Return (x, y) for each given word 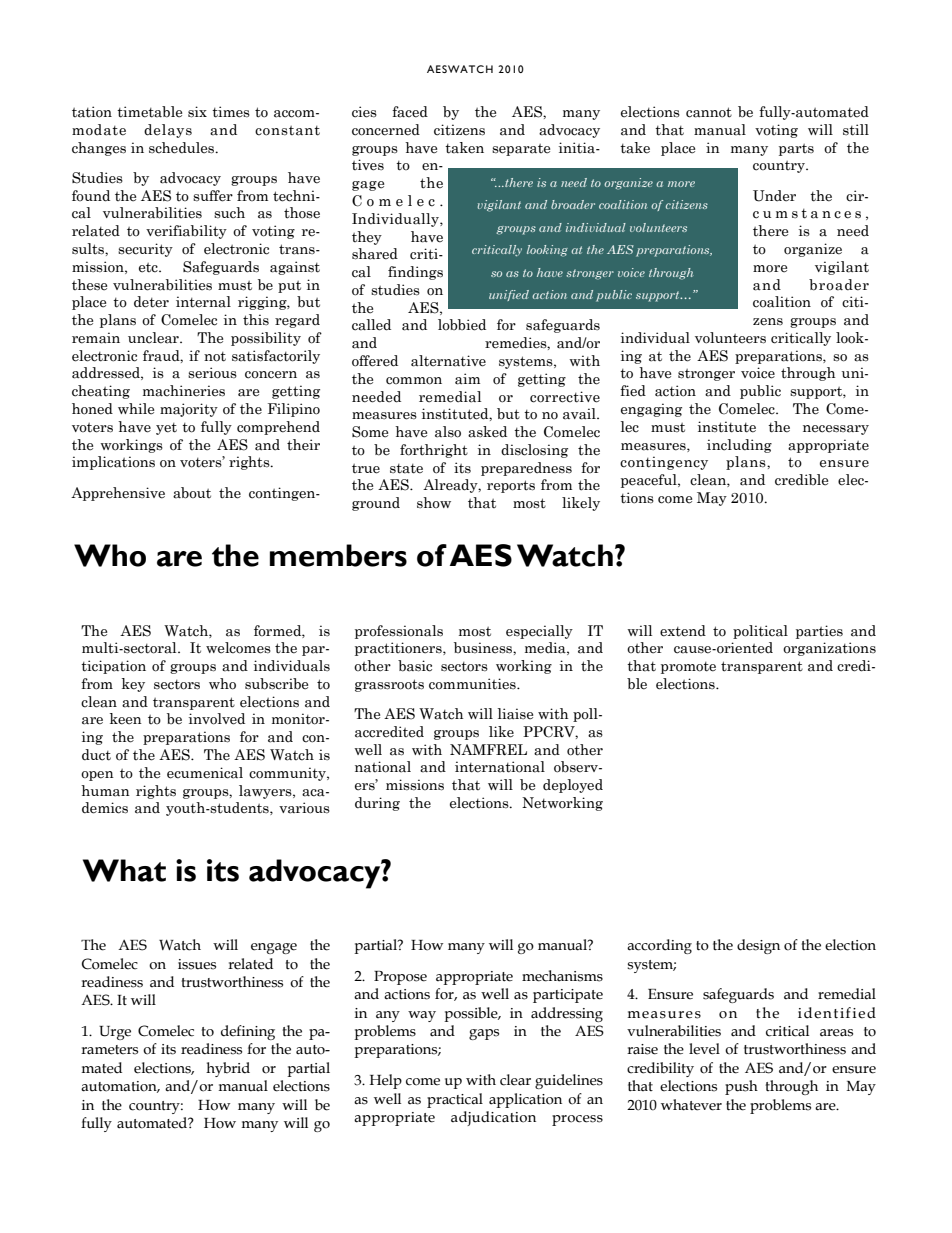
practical (455, 1100)
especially (539, 632)
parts (796, 150)
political (760, 632)
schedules (183, 148)
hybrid (228, 1069)
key (133, 685)
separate (521, 150)
